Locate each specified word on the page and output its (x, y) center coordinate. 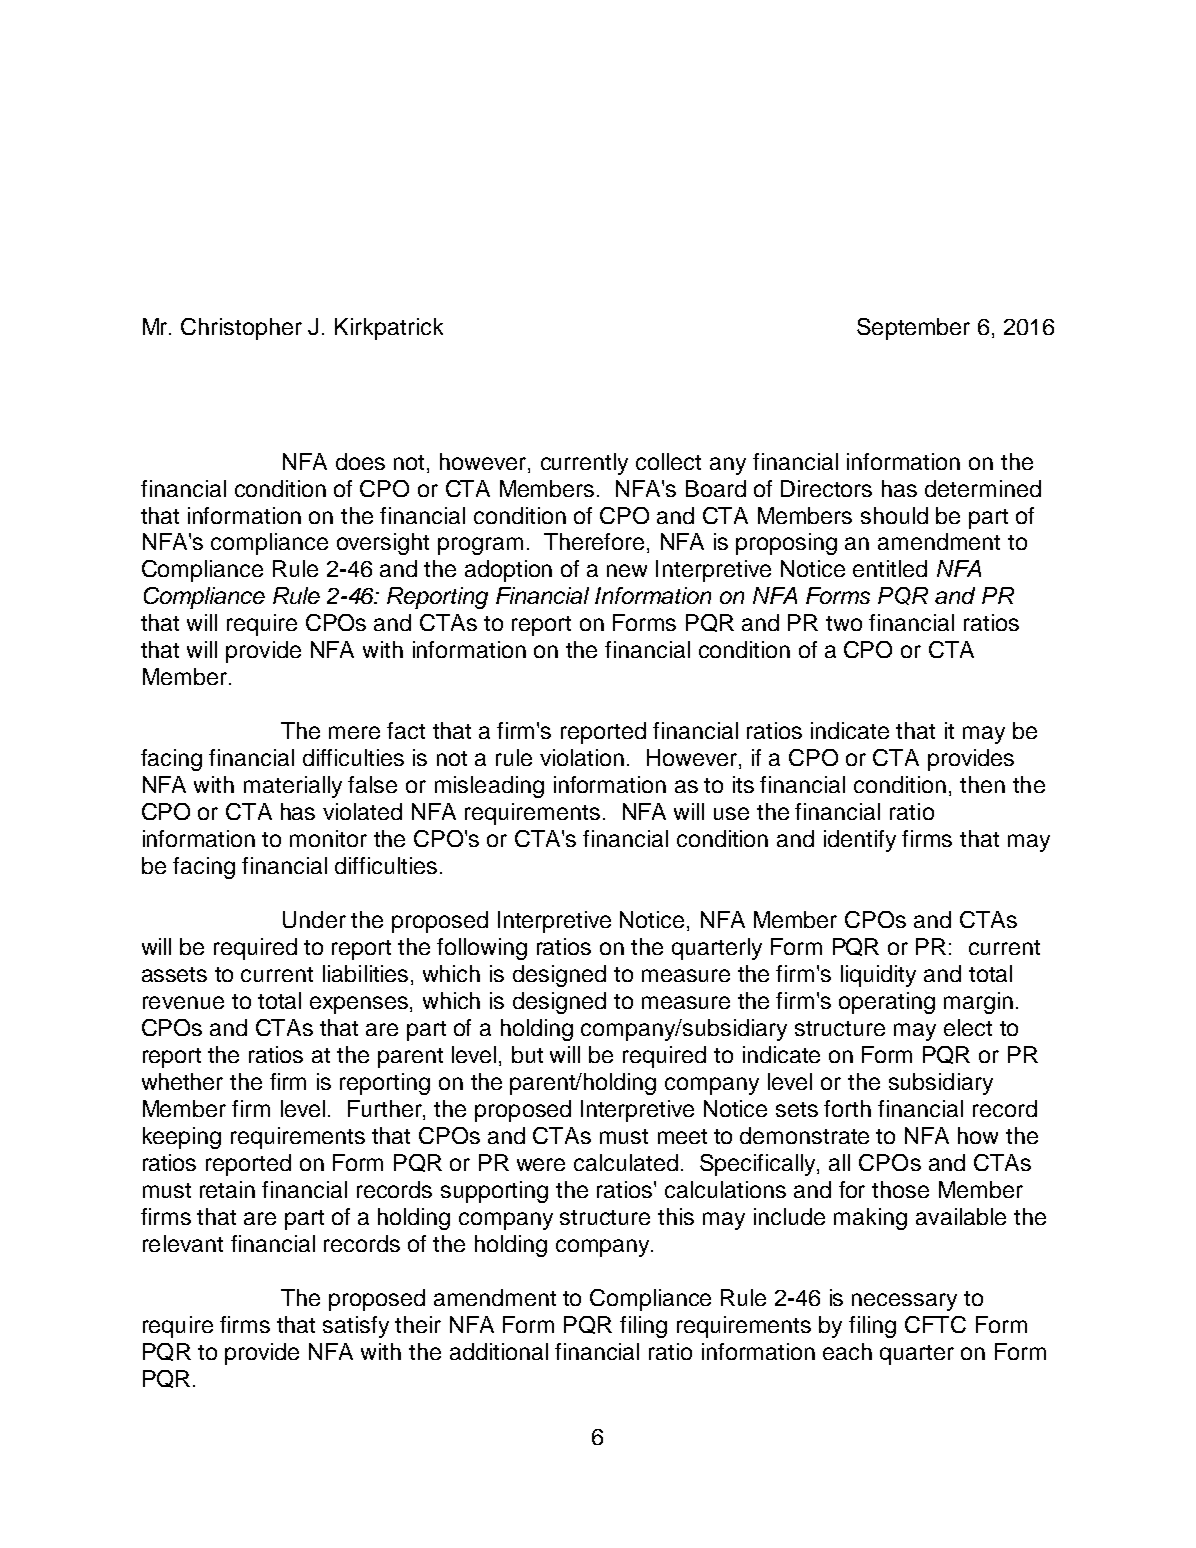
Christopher (241, 329)
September (913, 329)
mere (354, 732)
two (844, 623)
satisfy (356, 1327)
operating (887, 1003)
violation (582, 757)
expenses (360, 1005)
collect (668, 461)
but (527, 1054)
